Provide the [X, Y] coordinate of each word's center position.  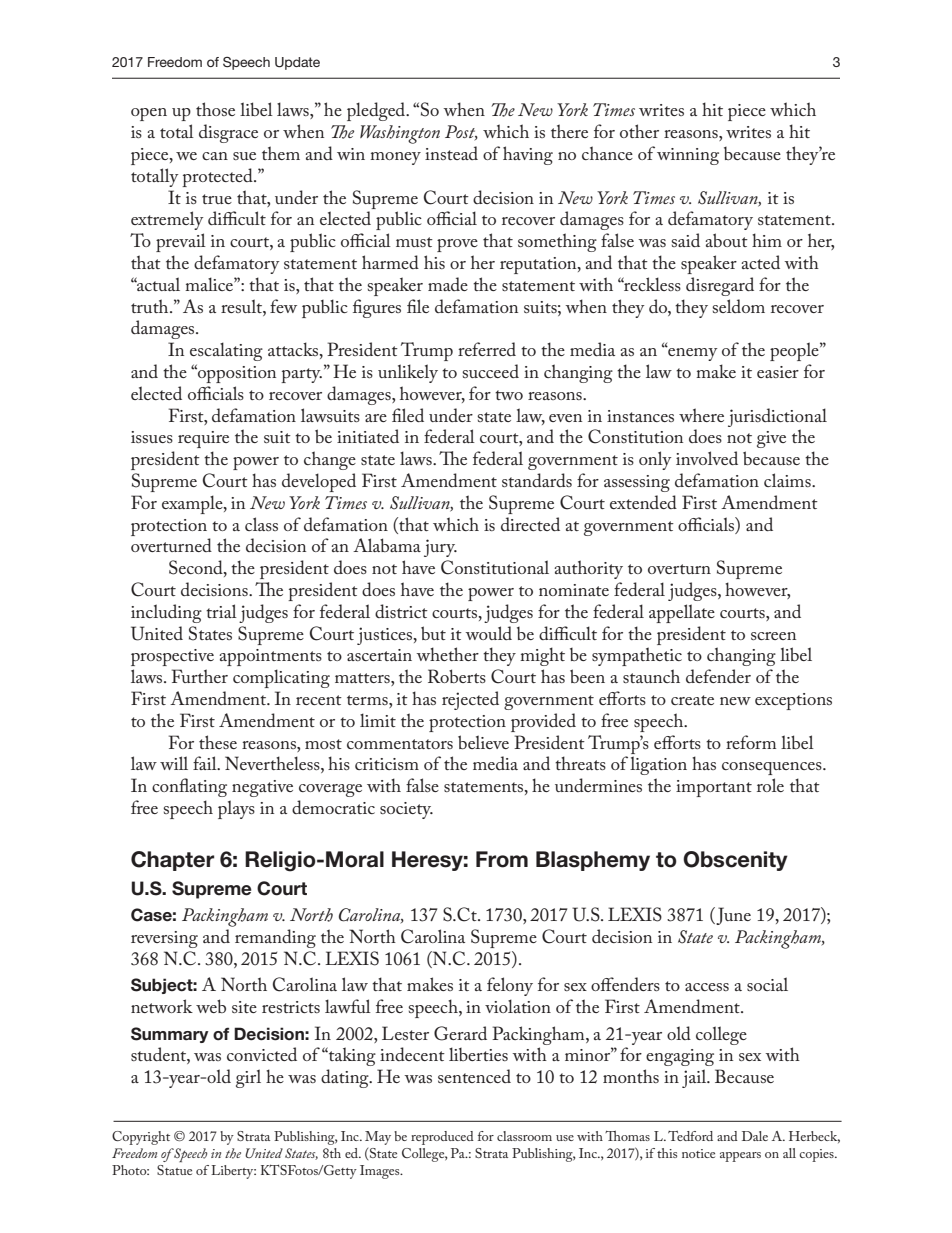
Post [461, 133]
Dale [755, 1136]
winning [688, 156]
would [488, 633]
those [215, 109]
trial [221, 611]
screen [773, 636]
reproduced [442, 1138]
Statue [174, 1170]
